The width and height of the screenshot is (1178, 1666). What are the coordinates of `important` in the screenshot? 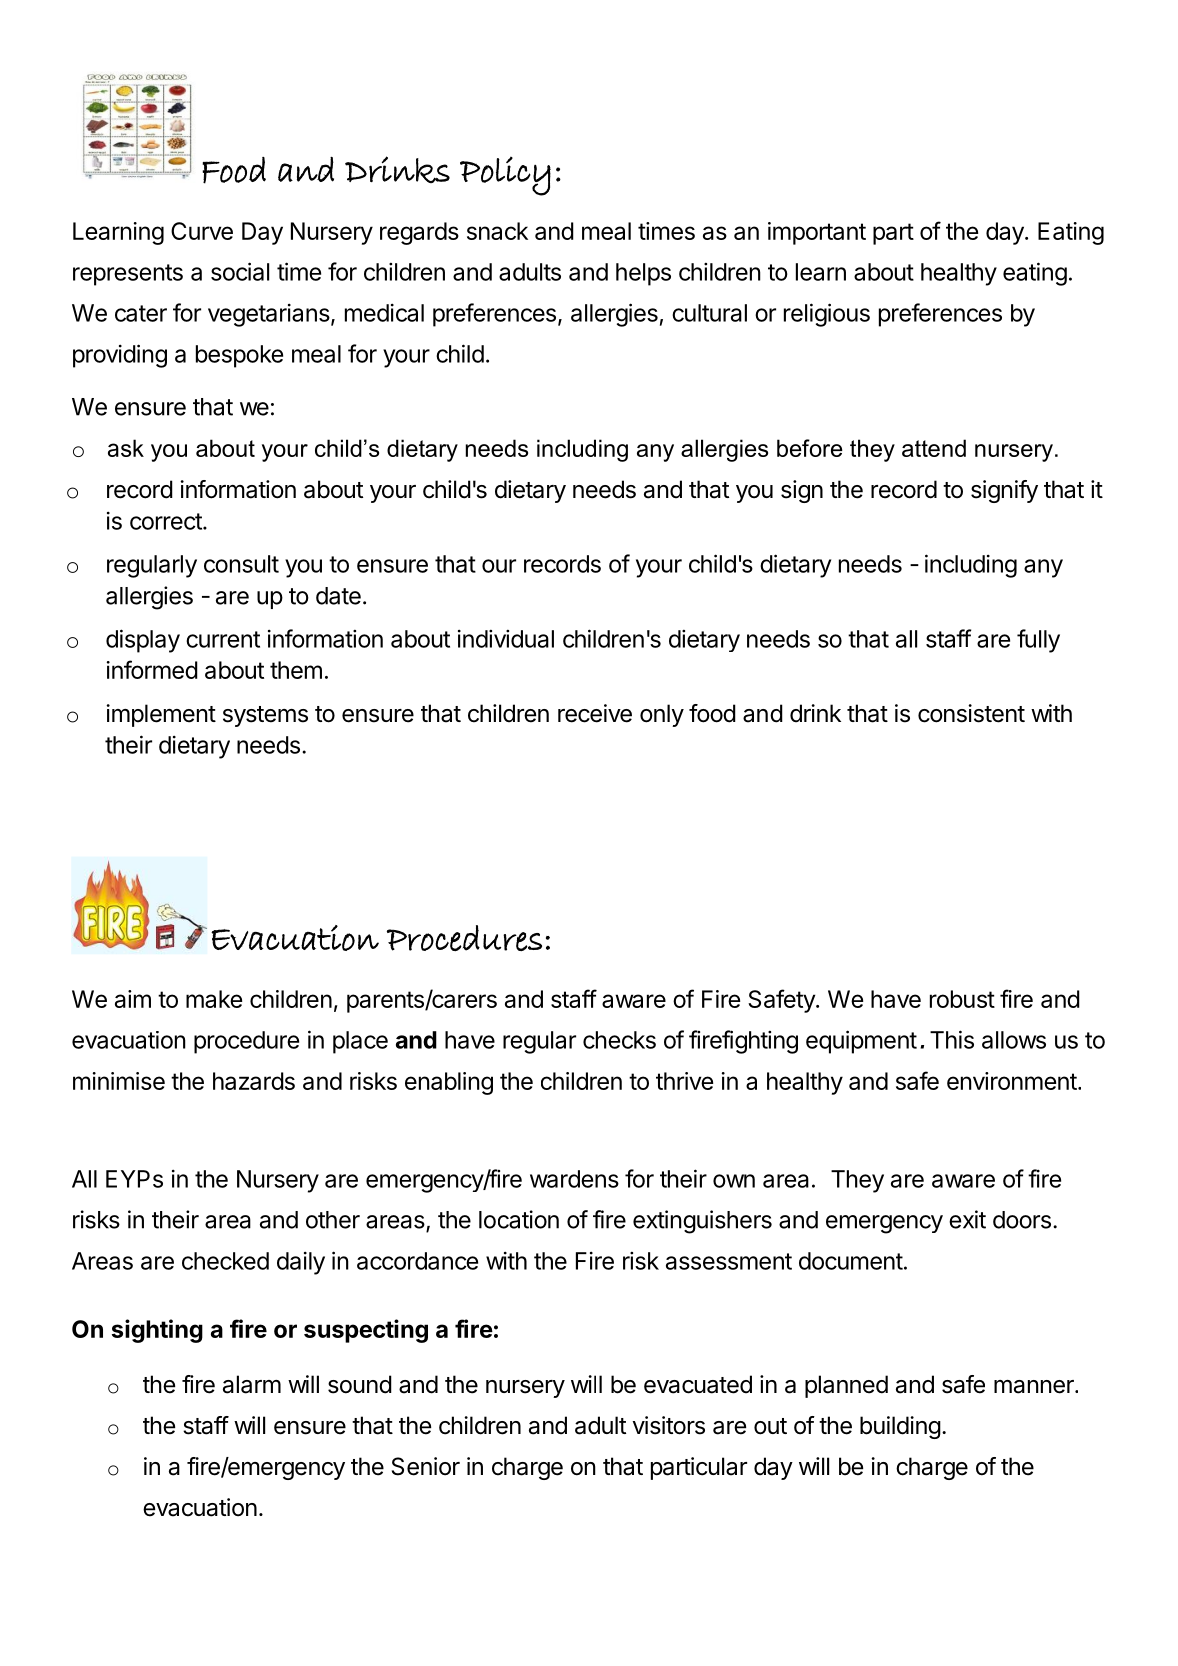 It's located at (817, 233).
